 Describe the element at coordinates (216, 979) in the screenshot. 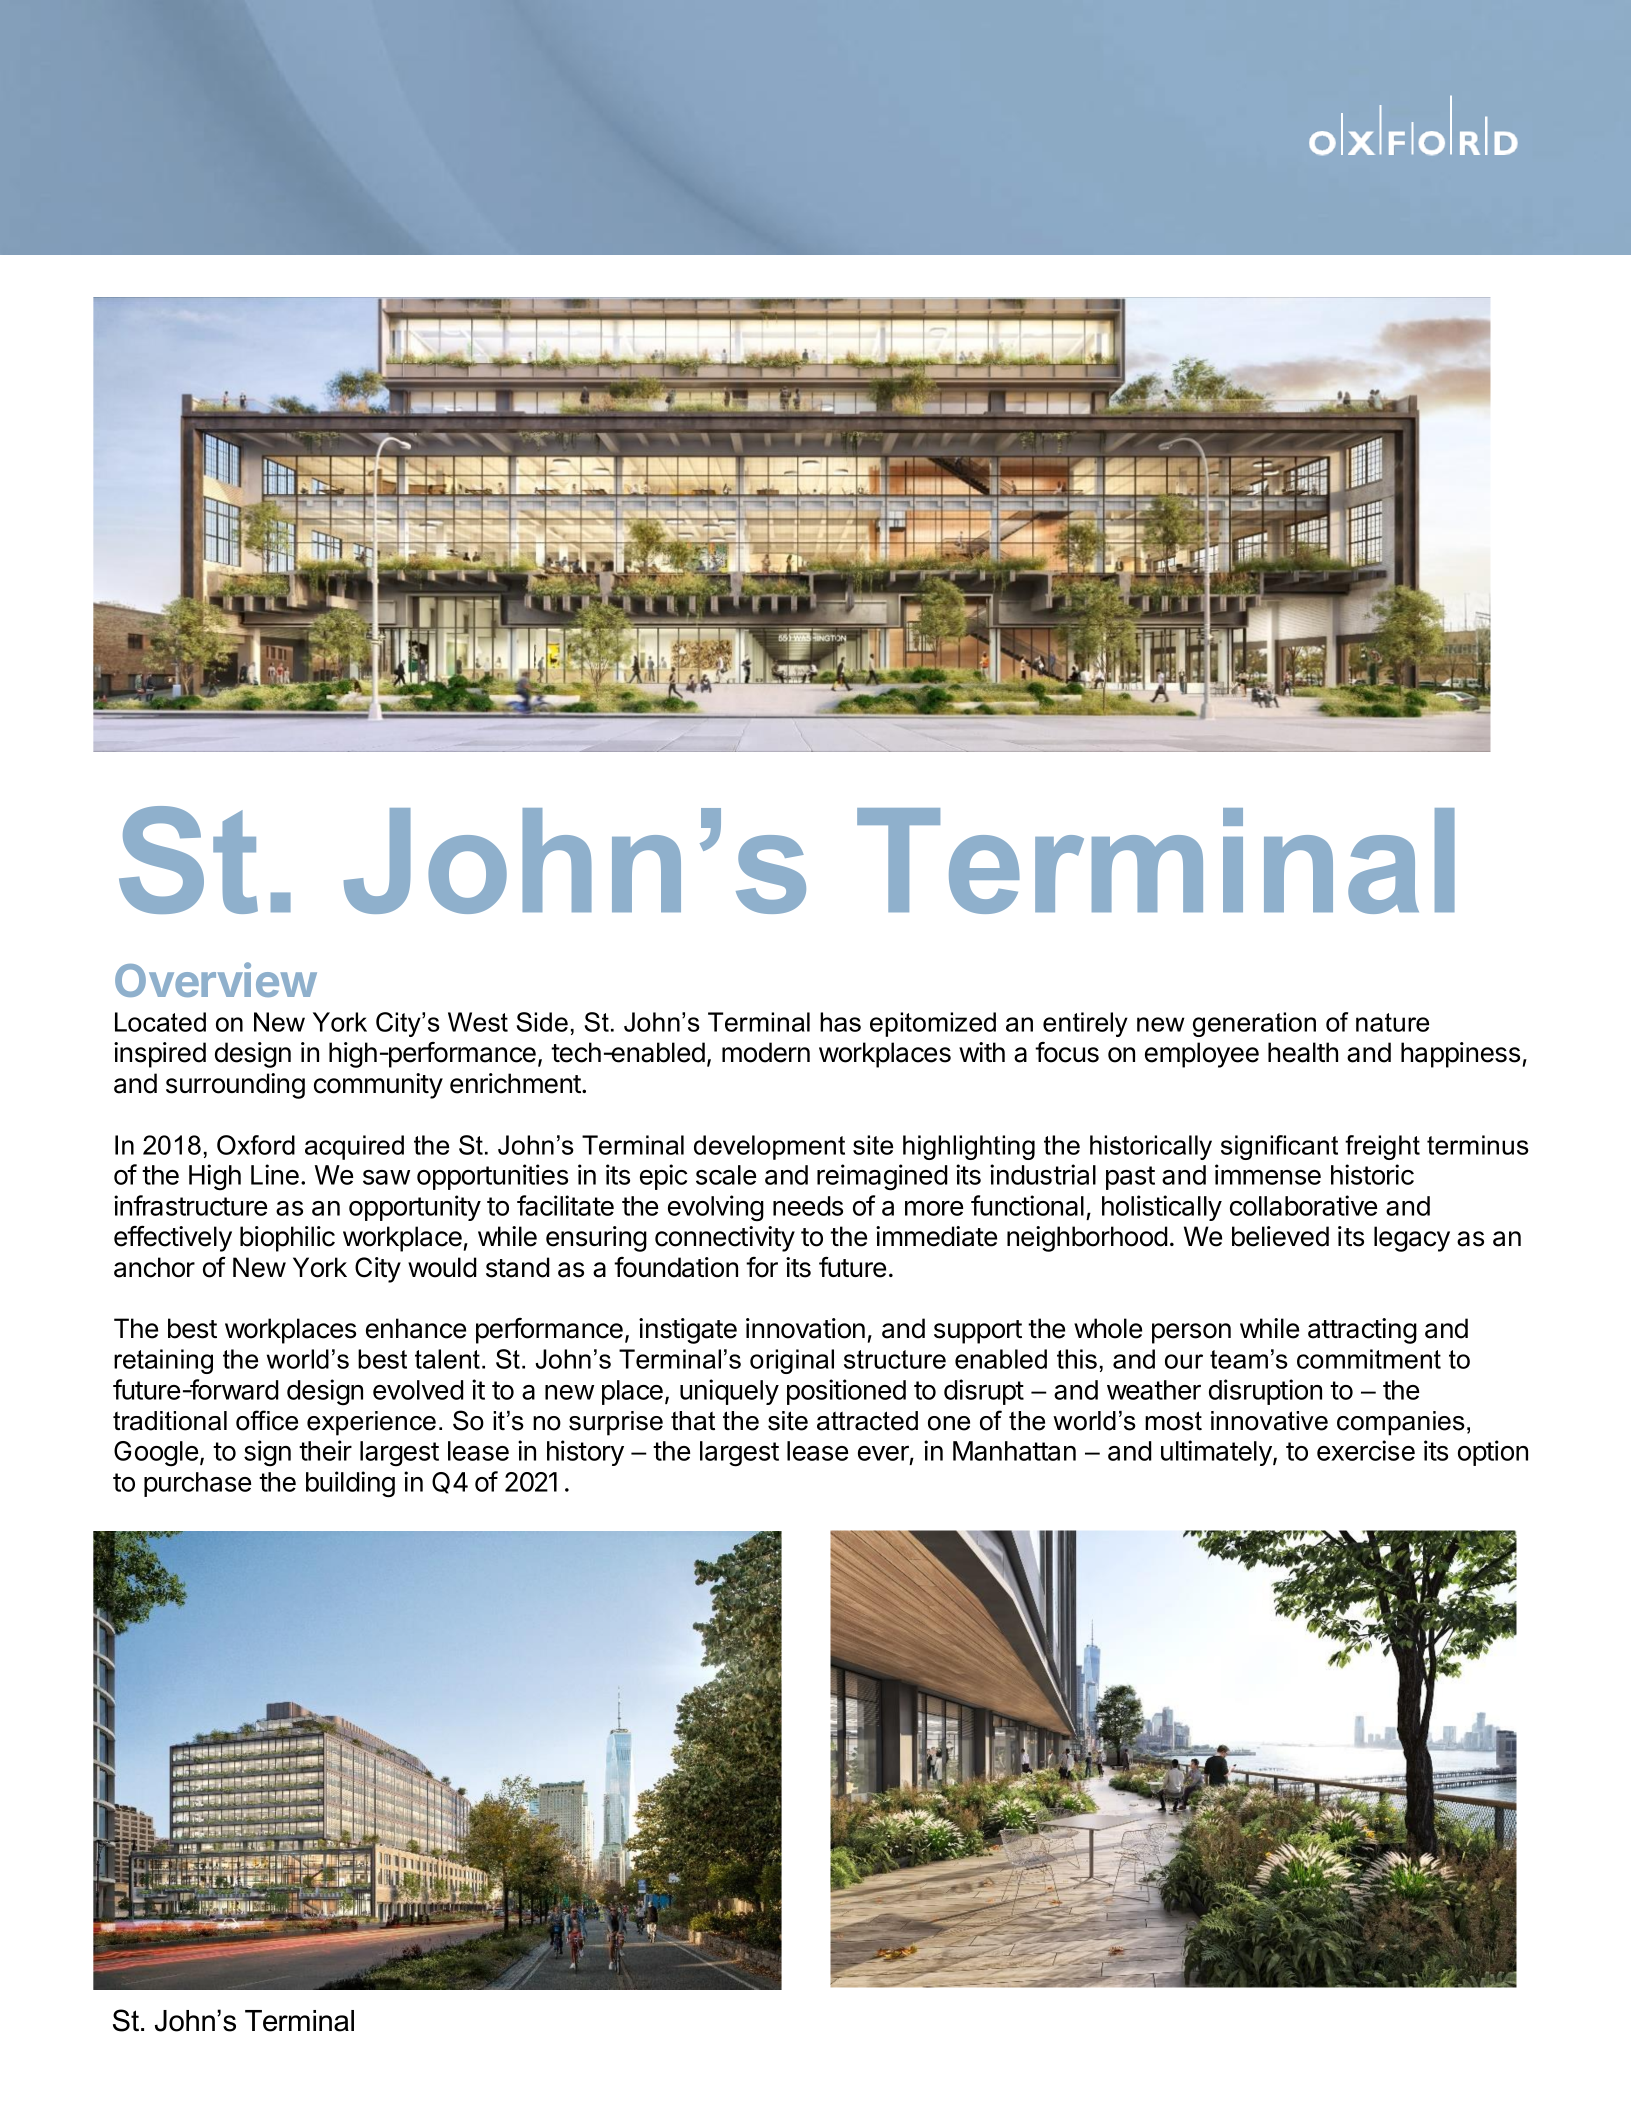

I see `Overview` at that location.
